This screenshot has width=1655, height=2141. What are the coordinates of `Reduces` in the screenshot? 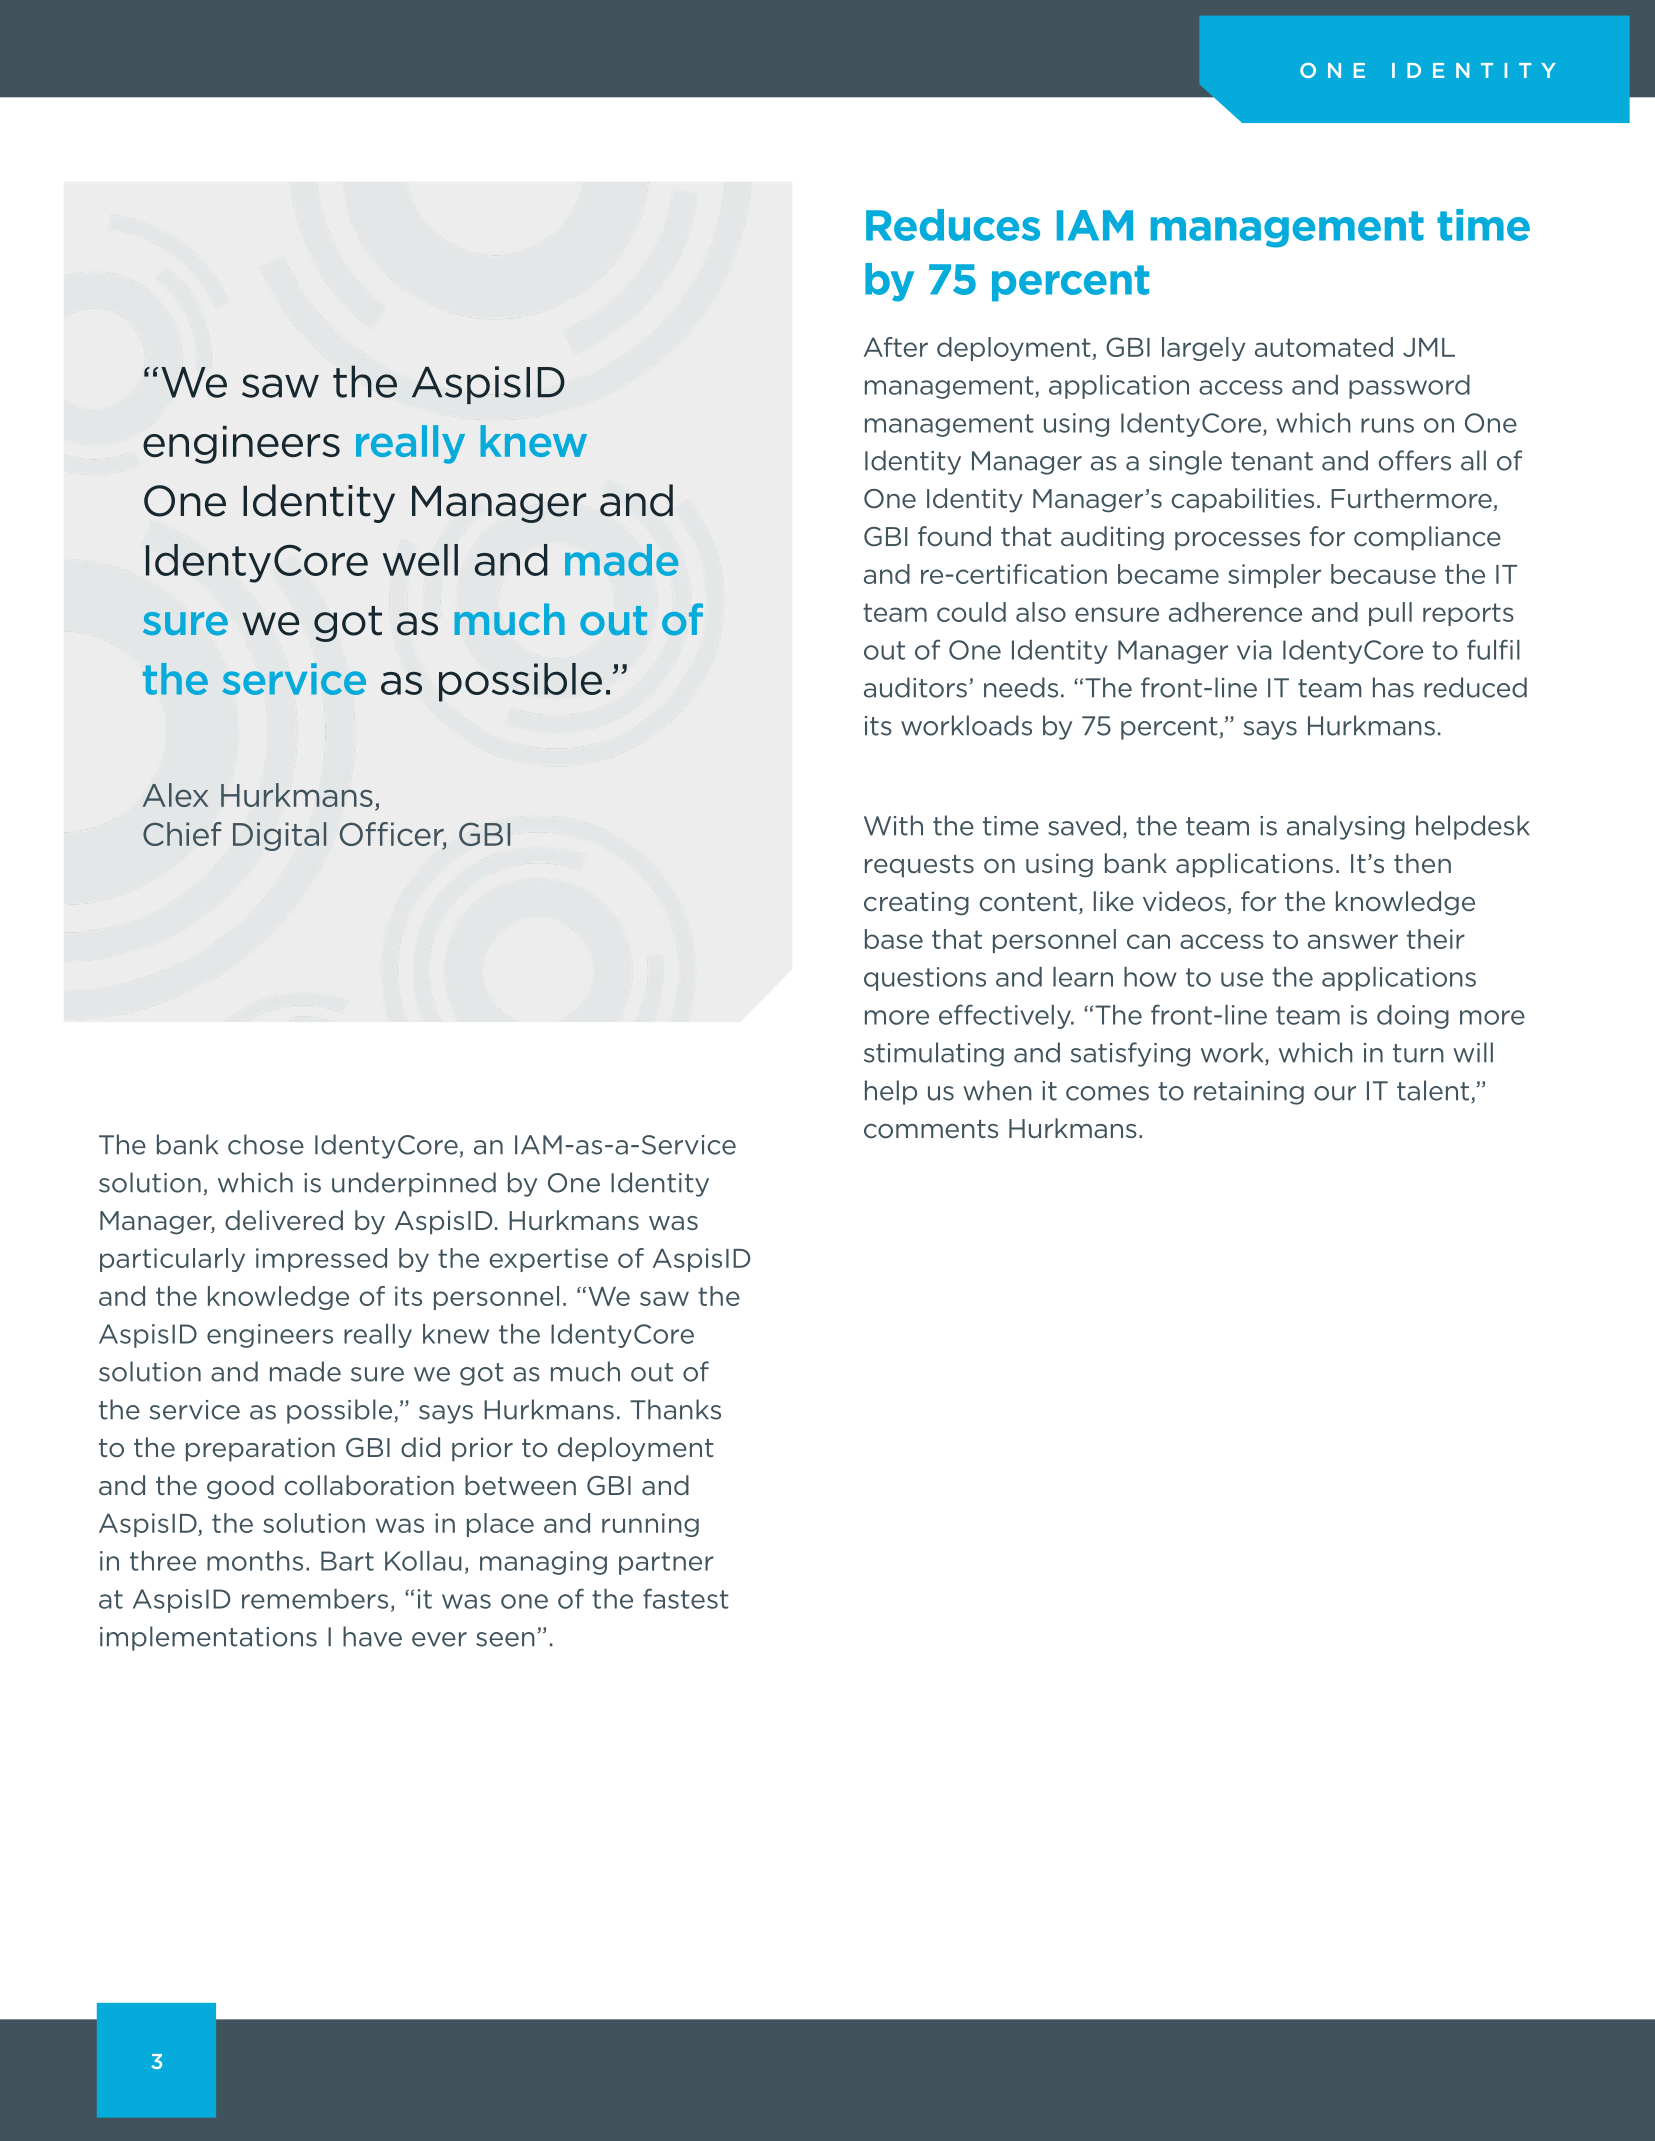 It's located at (953, 225).
